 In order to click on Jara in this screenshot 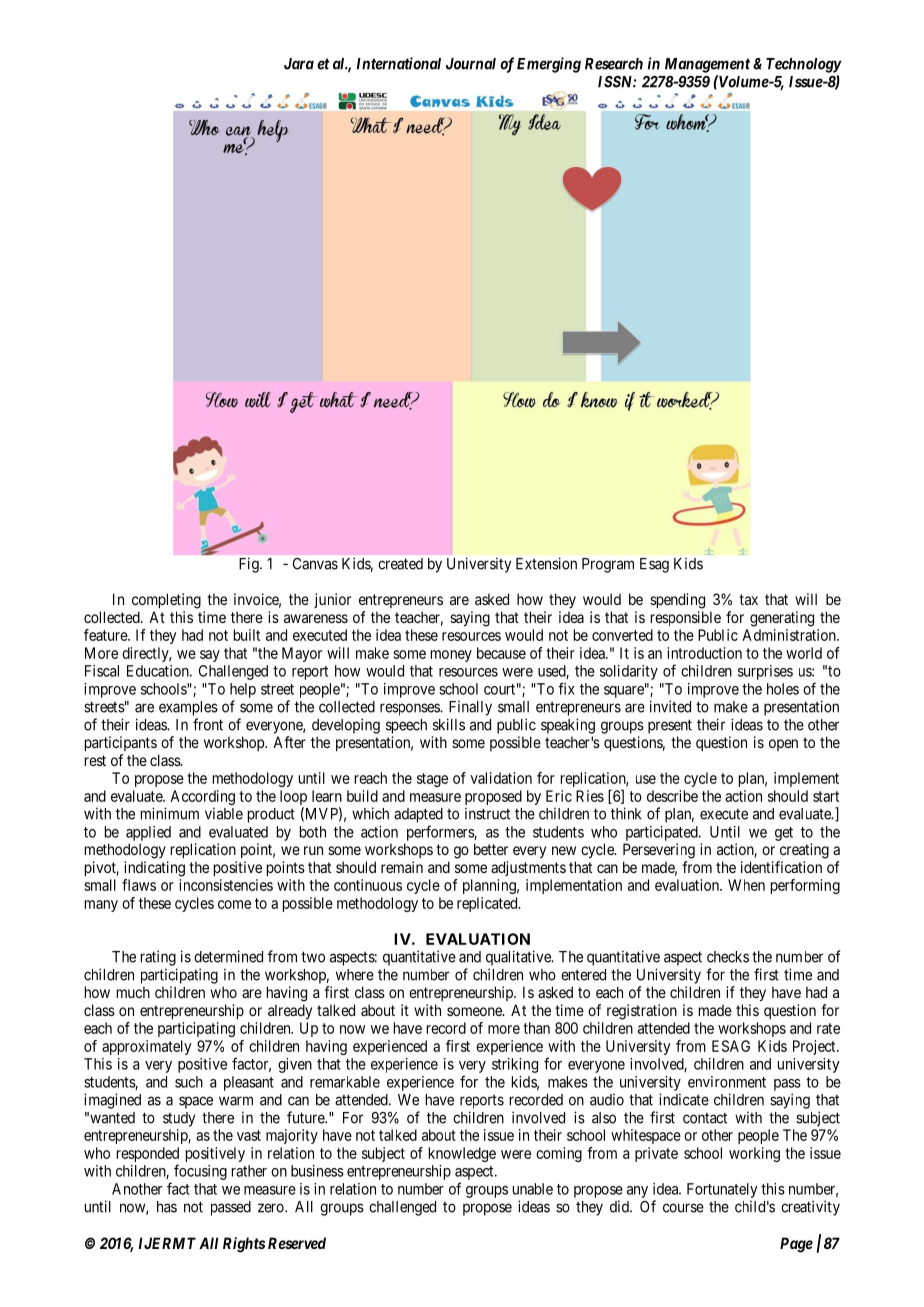, I will do `click(299, 64)`.
